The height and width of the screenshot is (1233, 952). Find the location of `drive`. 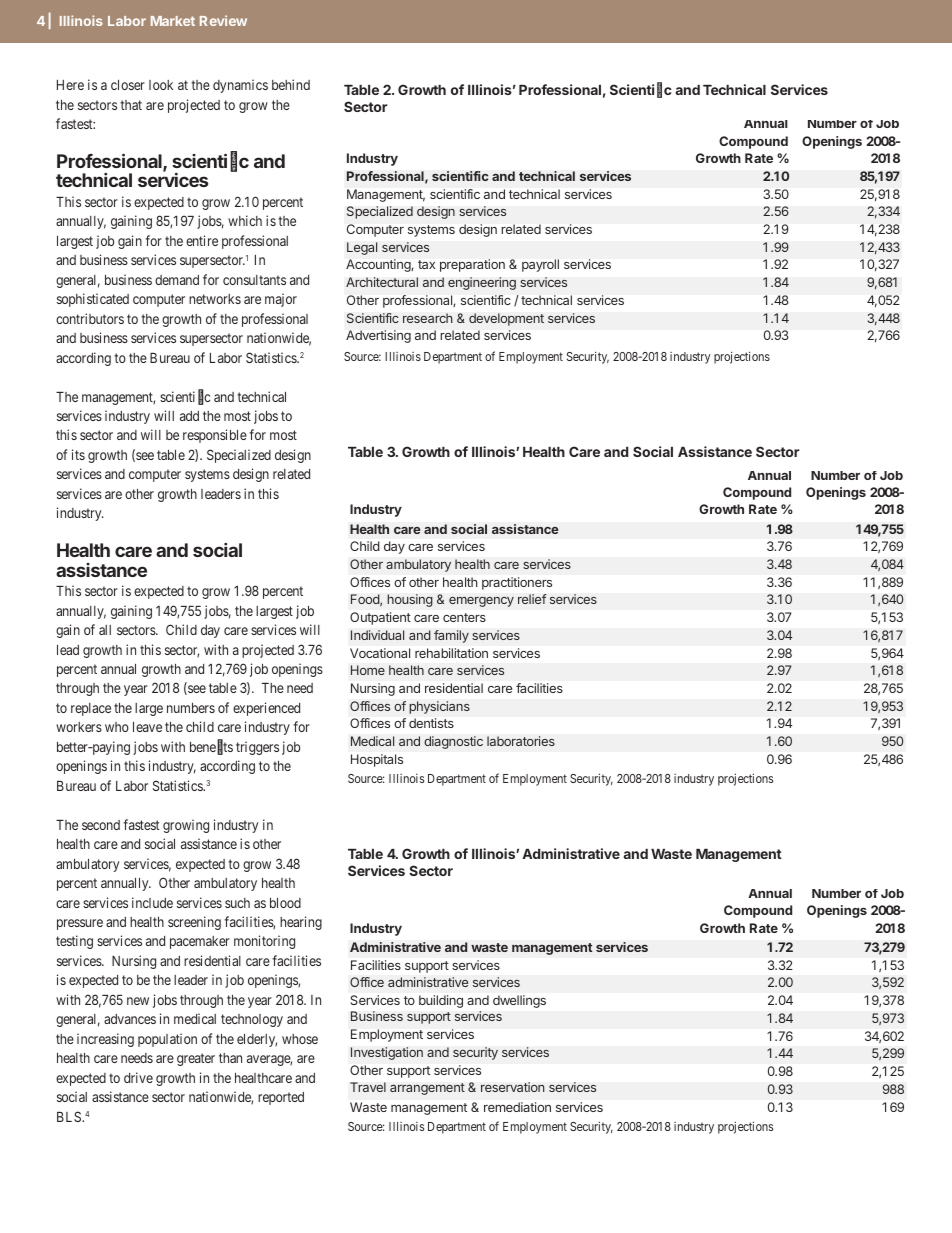

drive is located at coordinates (138, 1077).
